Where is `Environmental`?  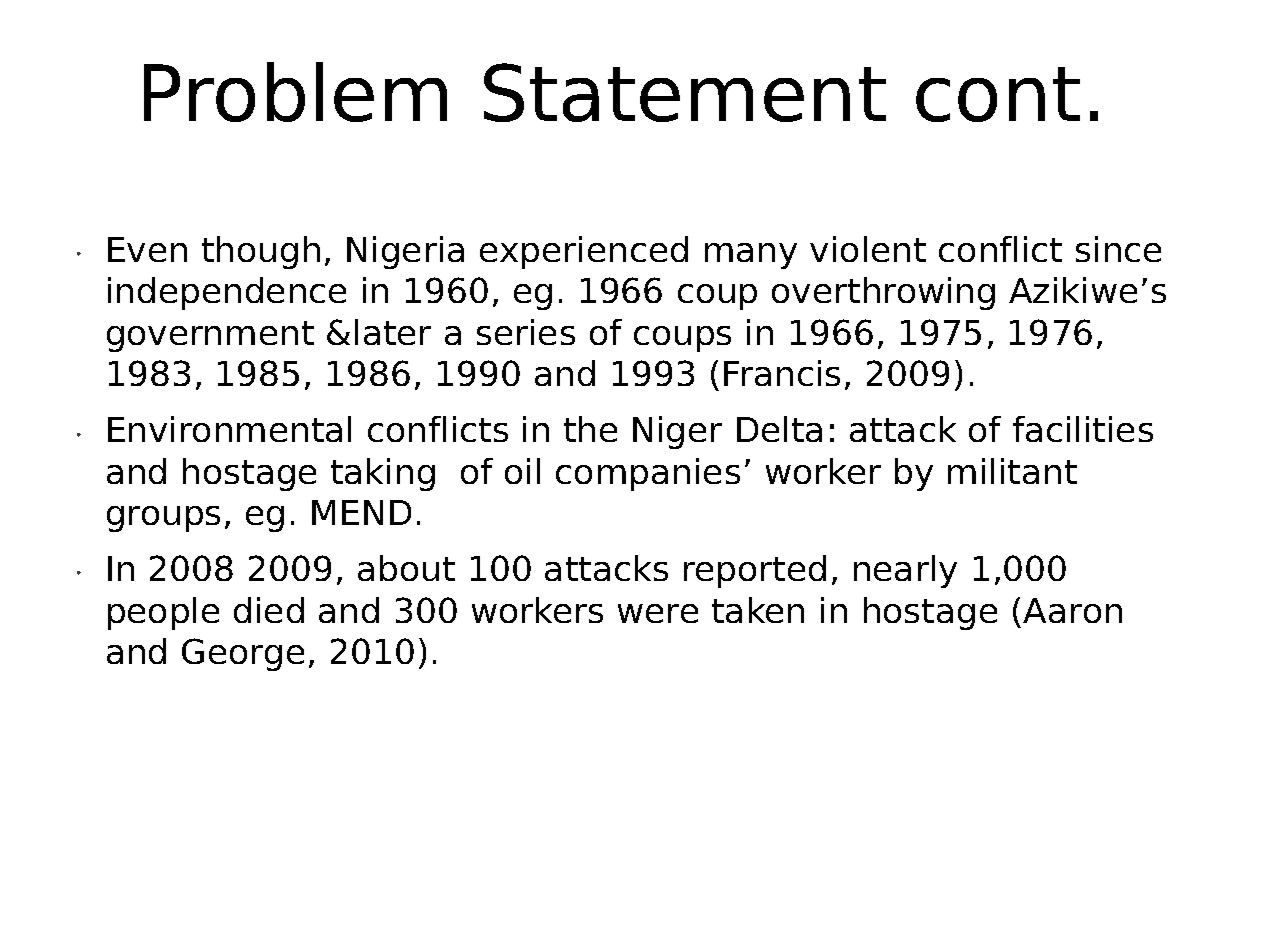 Environmental is located at coordinates (229, 429).
